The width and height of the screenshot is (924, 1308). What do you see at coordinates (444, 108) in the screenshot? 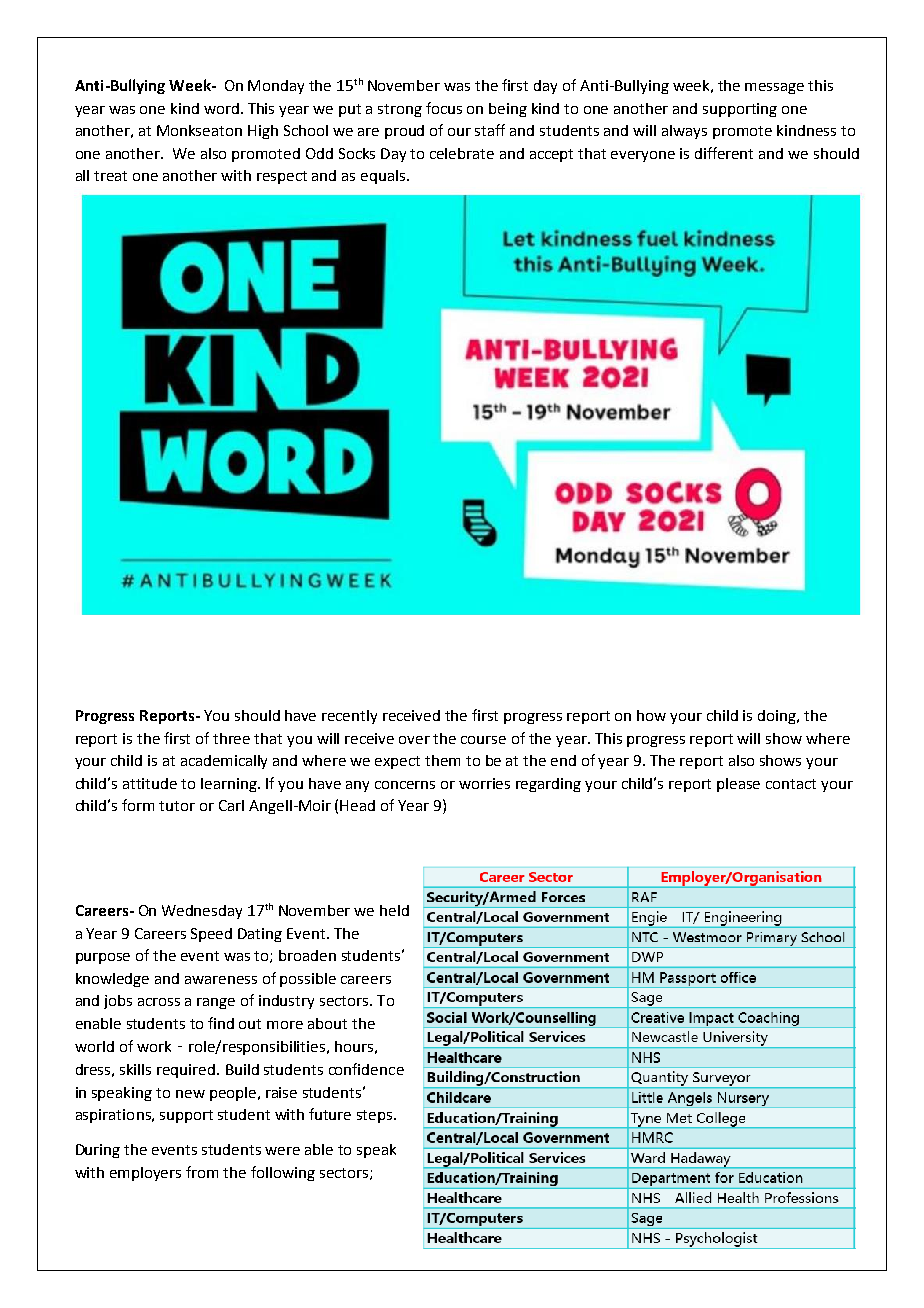
I see `focus` at bounding box center [444, 108].
